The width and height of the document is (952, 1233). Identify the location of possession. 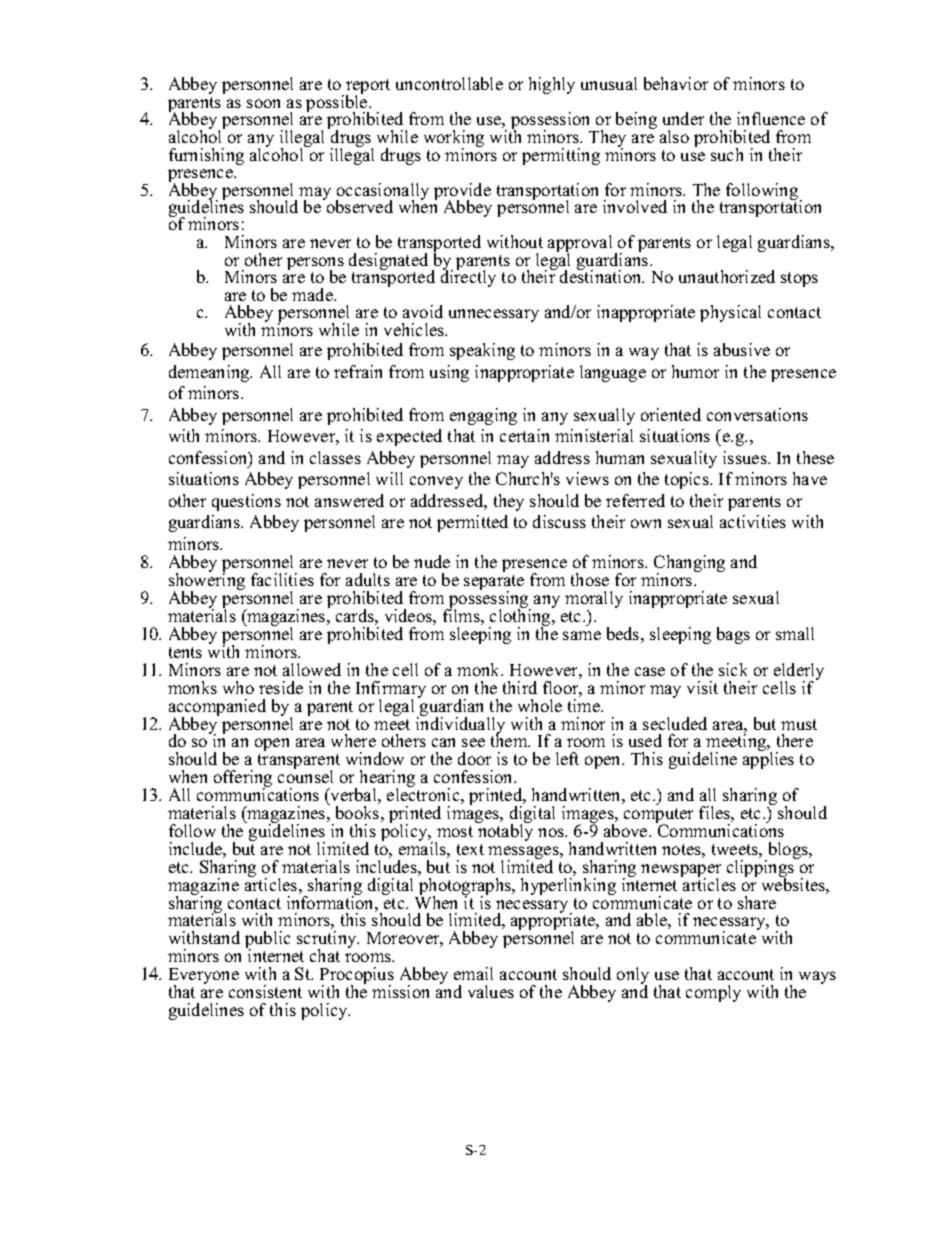
(552, 122).
